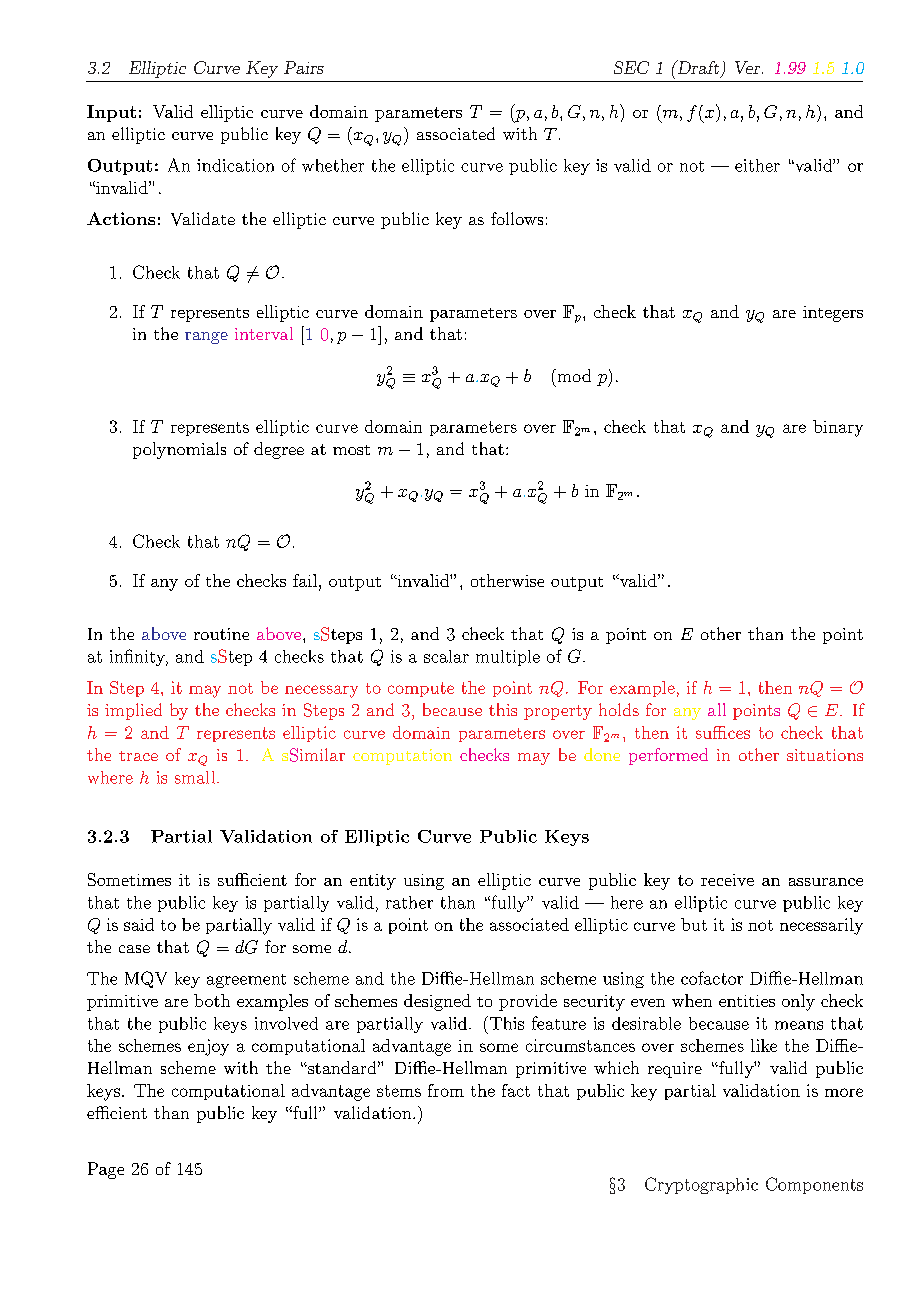  Describe the element at coordinates (723, 732) in the screenshot. I see `suffices` at that location.
